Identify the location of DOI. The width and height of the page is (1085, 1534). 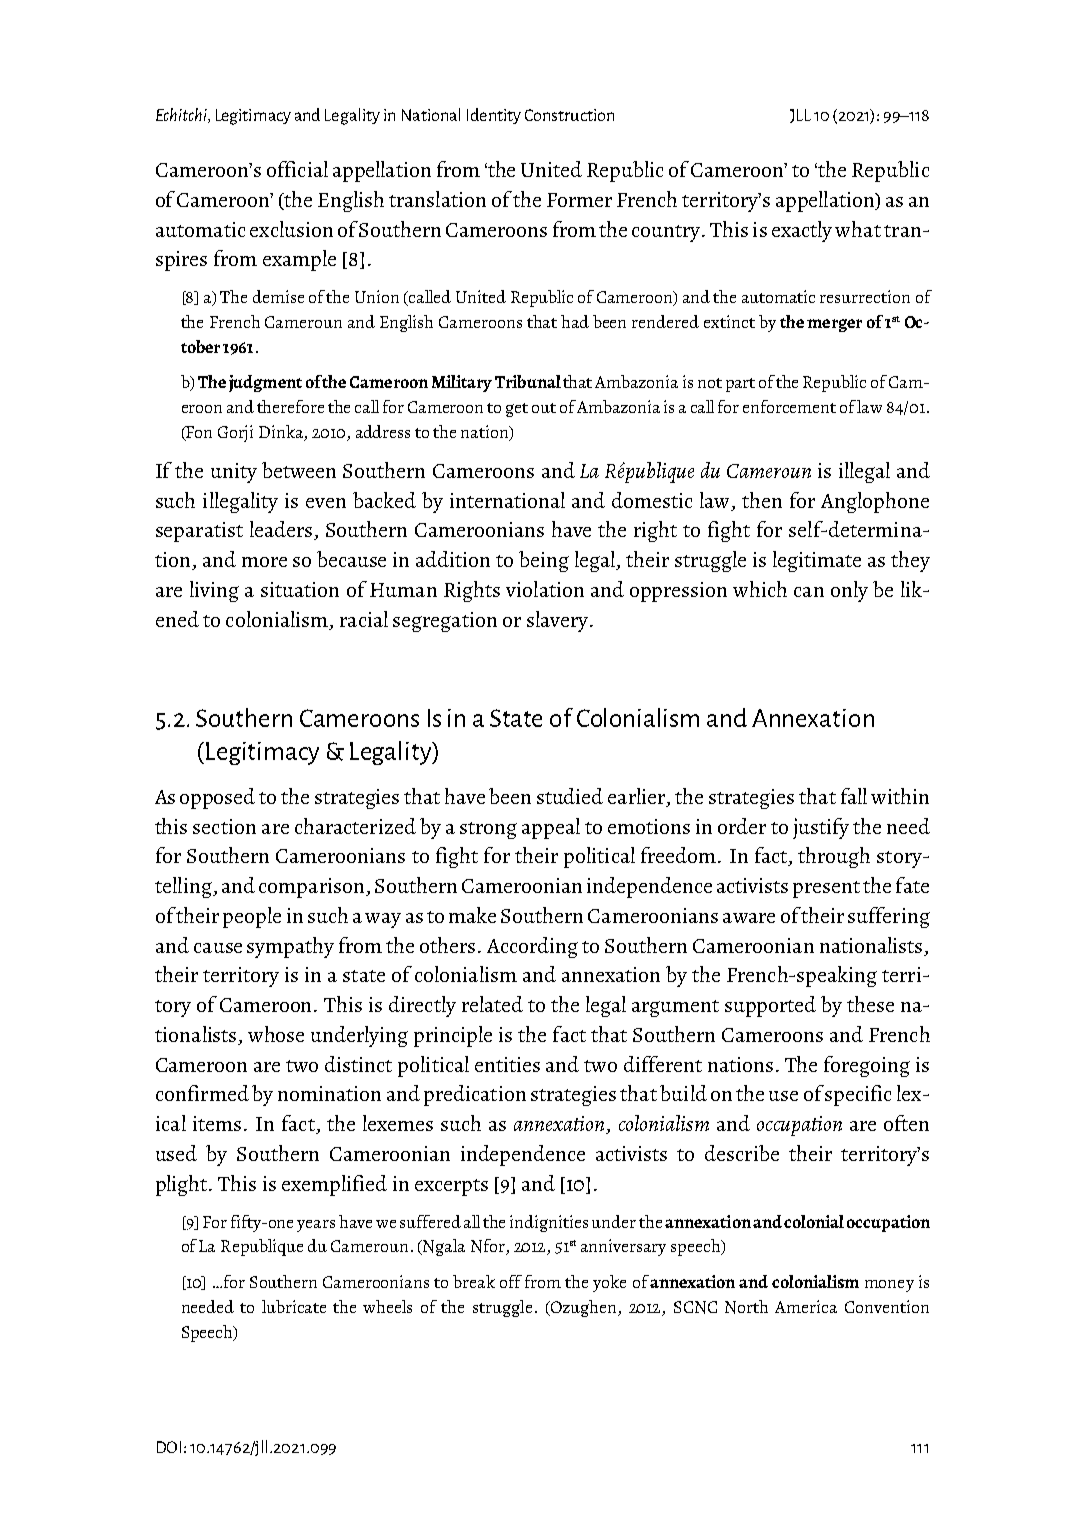
(169, 1447).
